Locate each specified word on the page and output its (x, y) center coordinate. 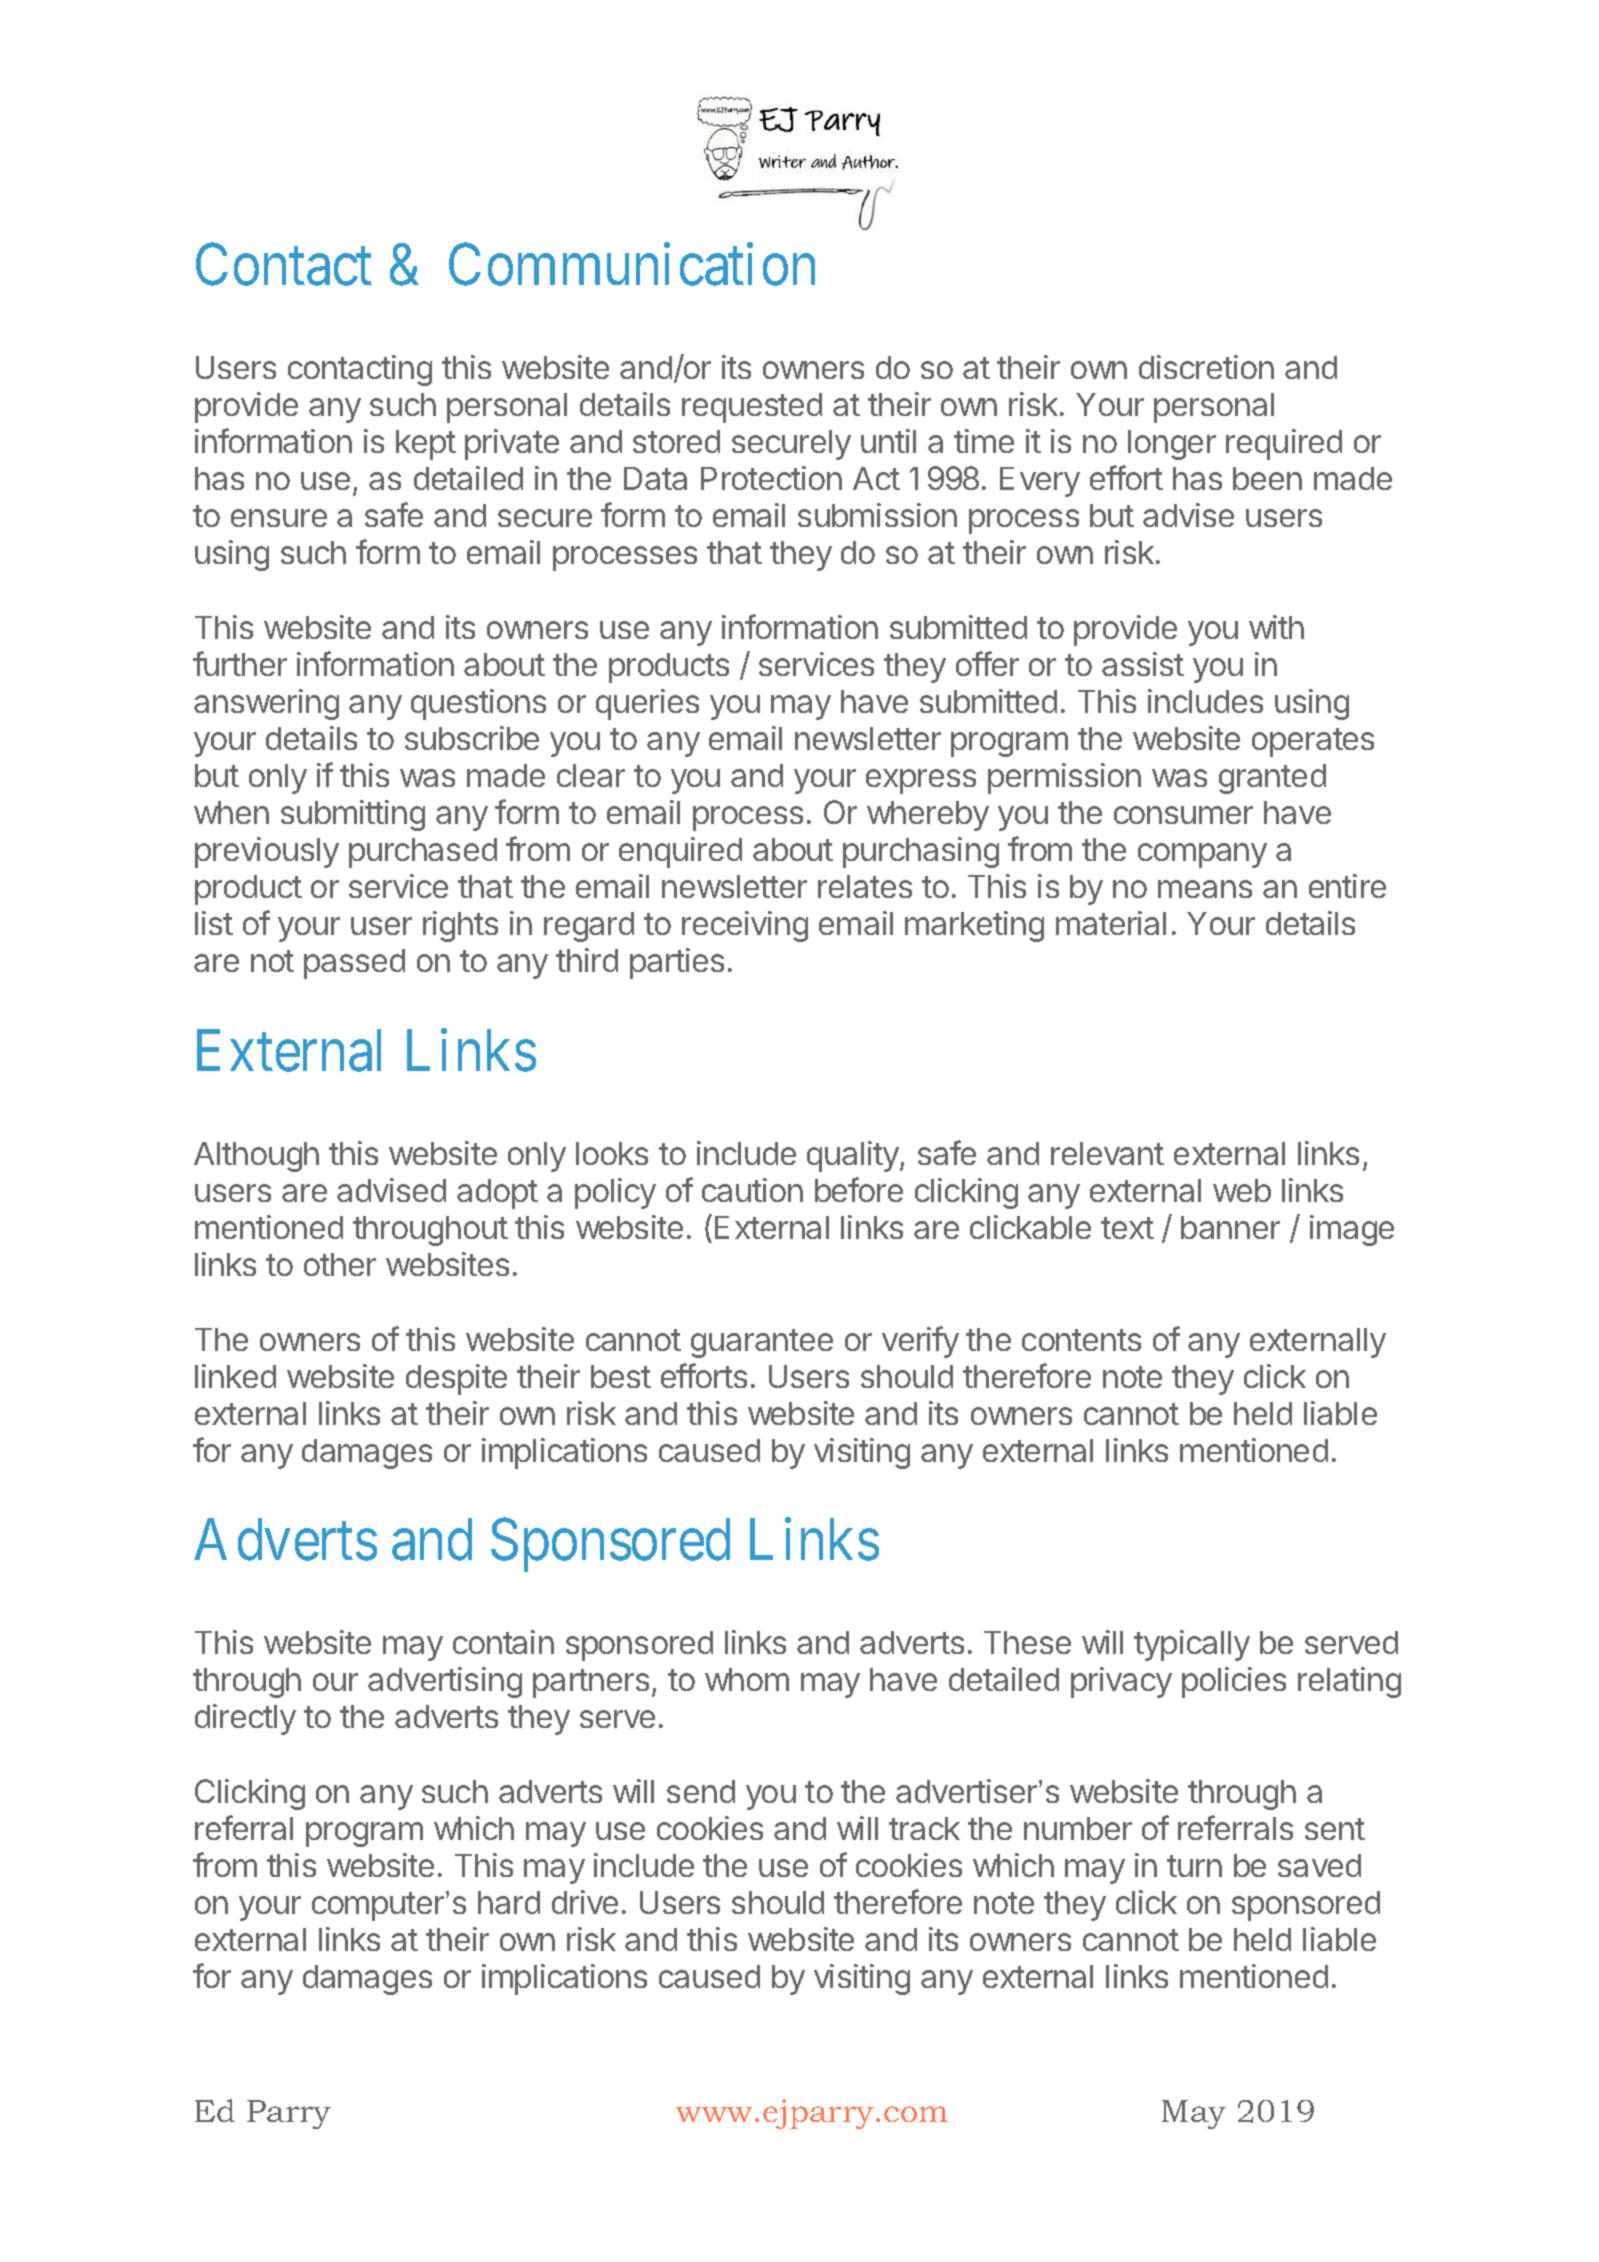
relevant (1107, 1153)
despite (456, 1379)
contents (1081, 1340)
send (701, 1791)
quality (854, 1156)
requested (752, 408)
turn (1194, 1866)
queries (647, 704)
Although (256, 1157)
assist (1143, 664)
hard (509, 1902)
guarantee (762, 1343)
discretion (1206, 367)
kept (426, 445)
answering (266, 704)
